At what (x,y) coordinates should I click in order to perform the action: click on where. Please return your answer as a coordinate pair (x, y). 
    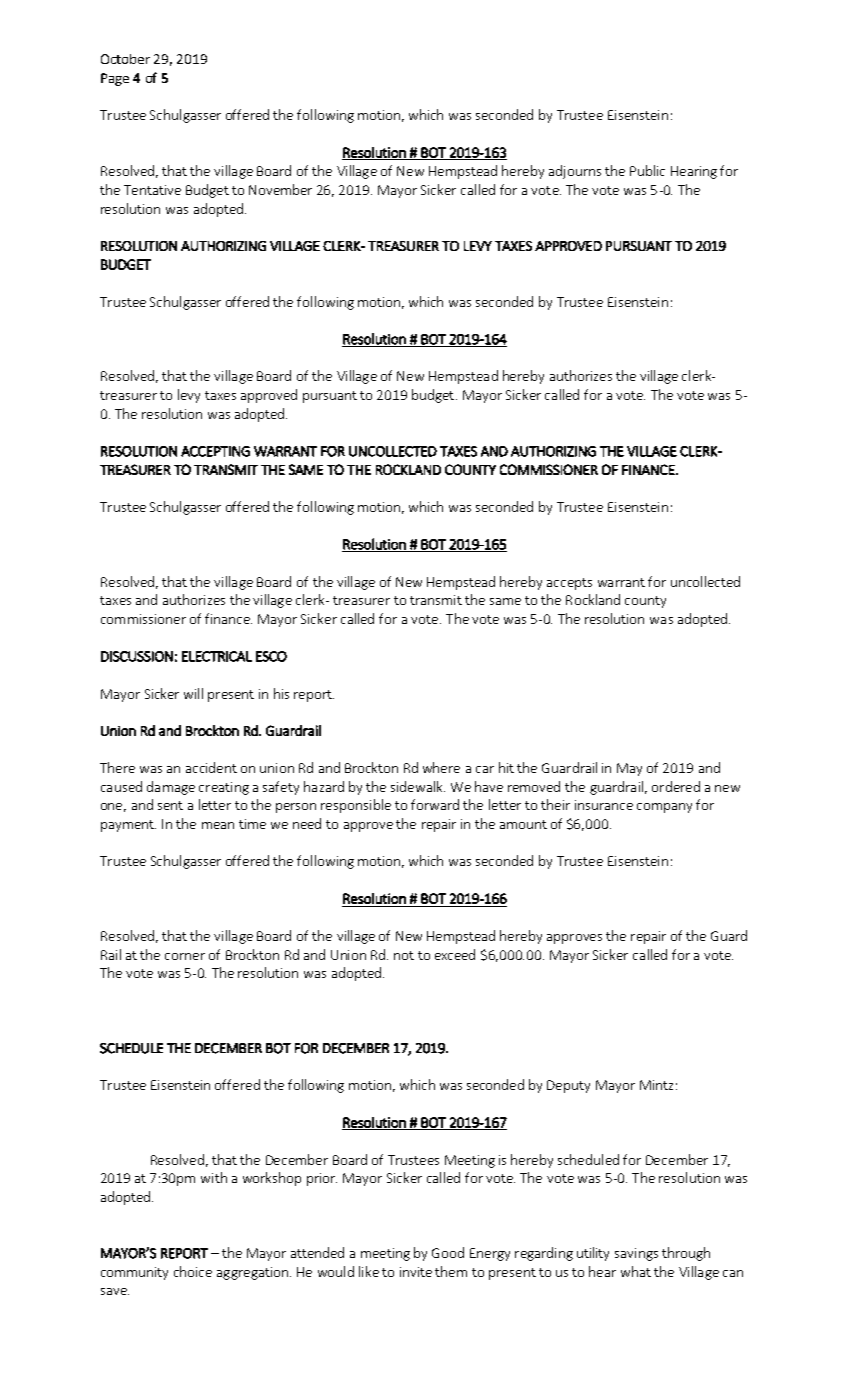
    Looking at the image, I should click on (441, 767).
